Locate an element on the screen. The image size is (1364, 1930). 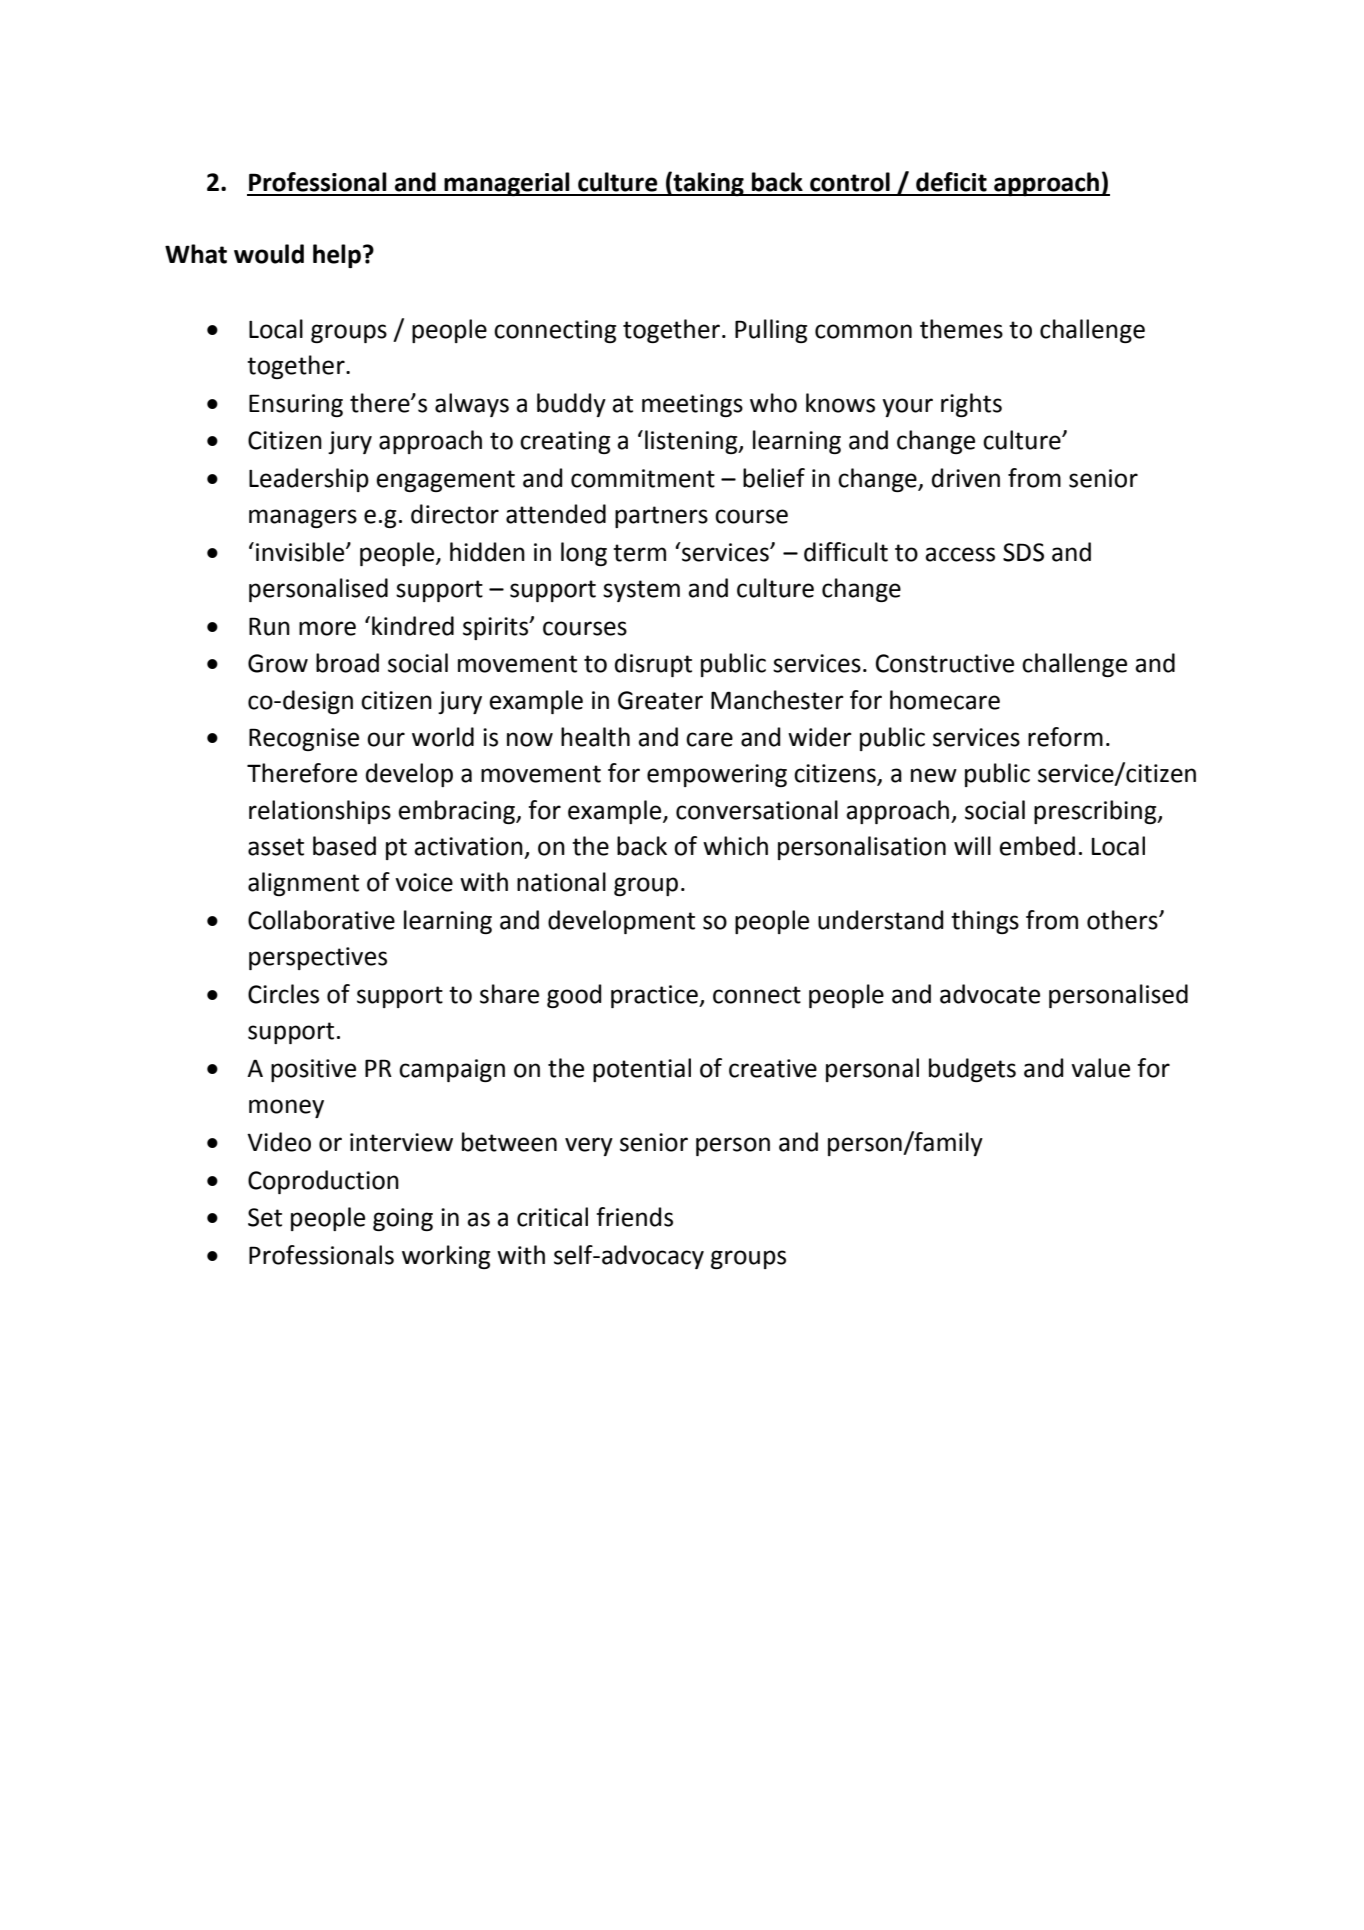
themes is located at coordinates (961, 329).
